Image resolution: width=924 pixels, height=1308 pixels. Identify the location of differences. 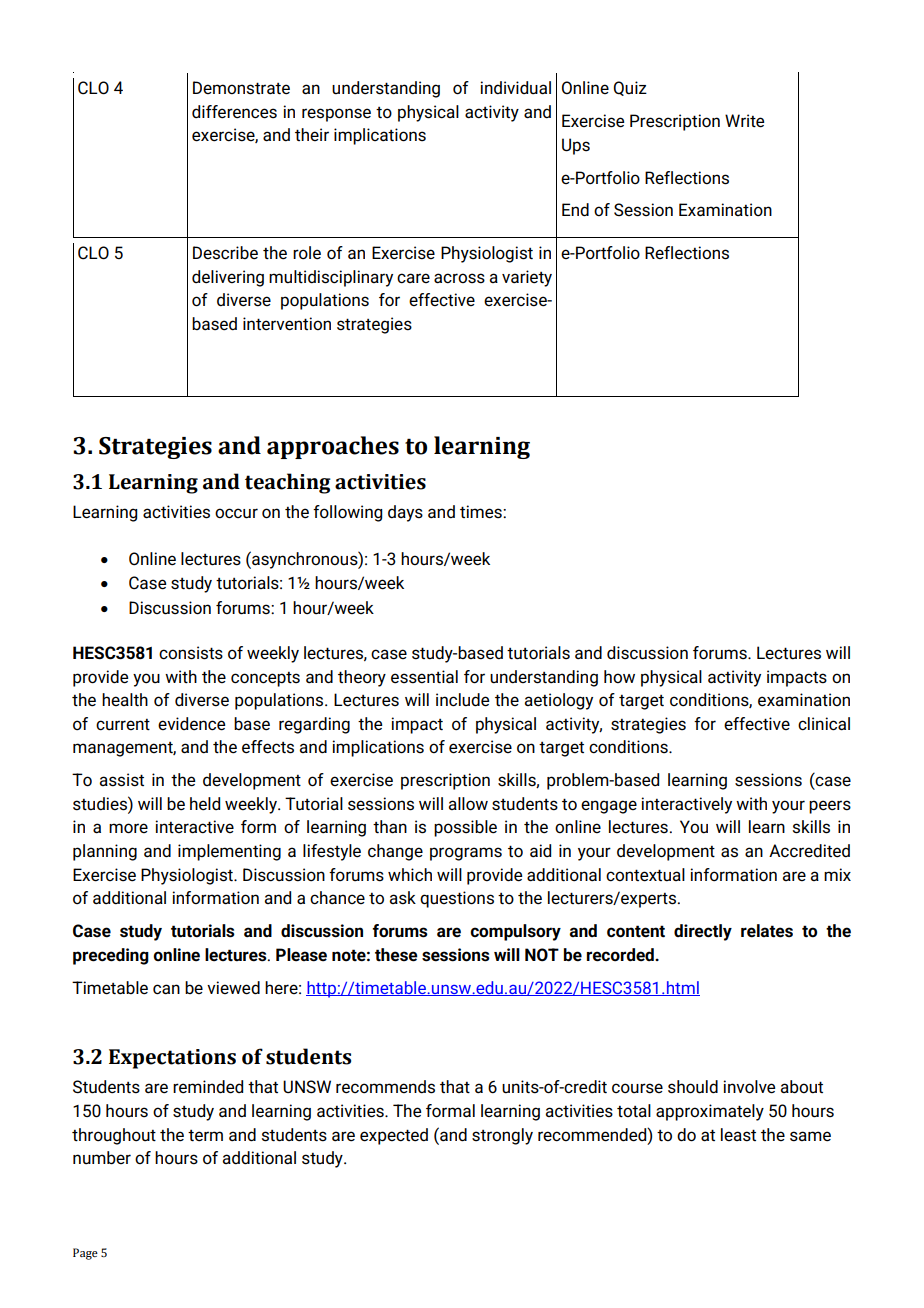
(234, 112).
